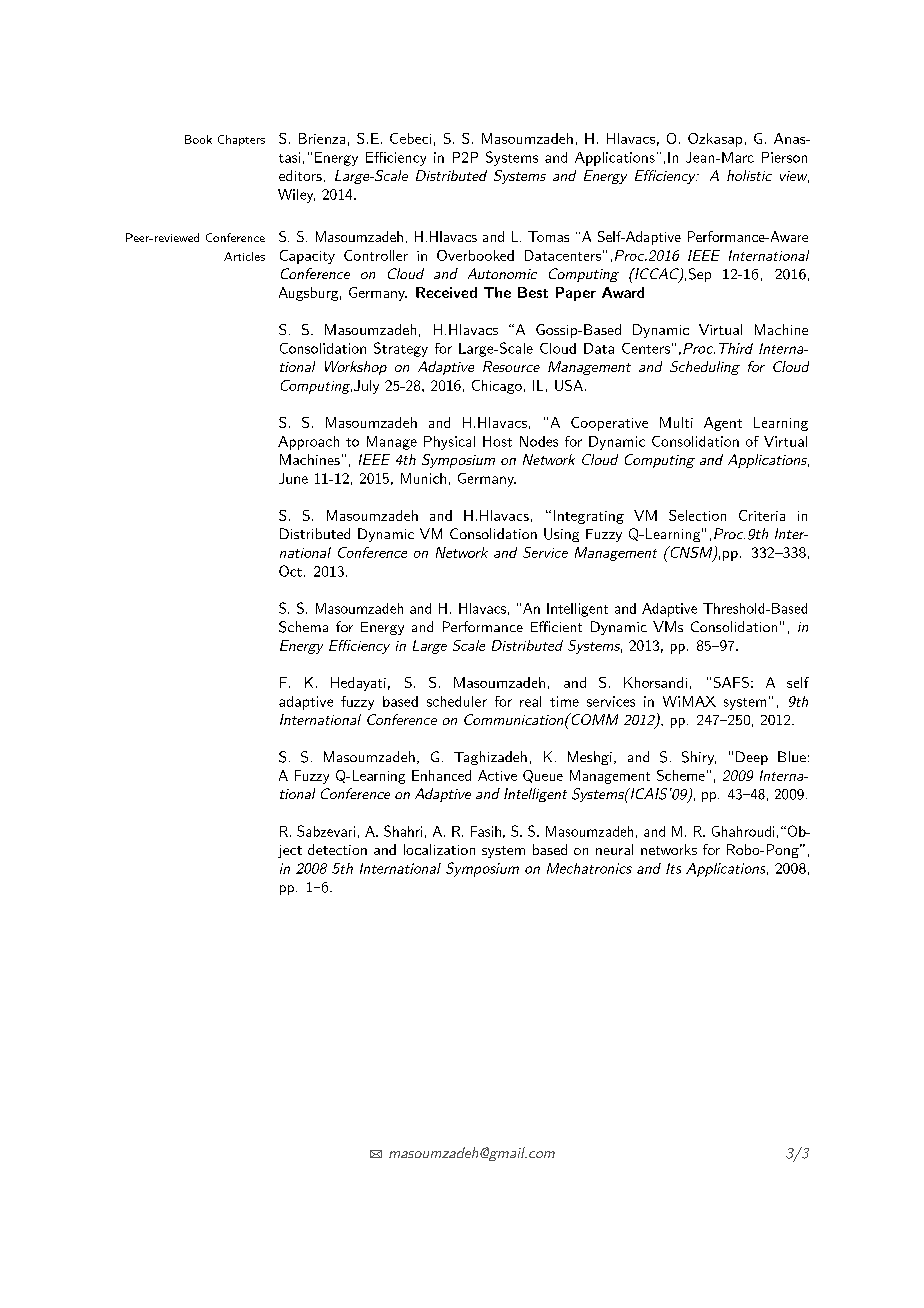  What do you see at coordinates (749, 175) in the screenshot?
I see `holistic` at bounding box center [749, 175].
